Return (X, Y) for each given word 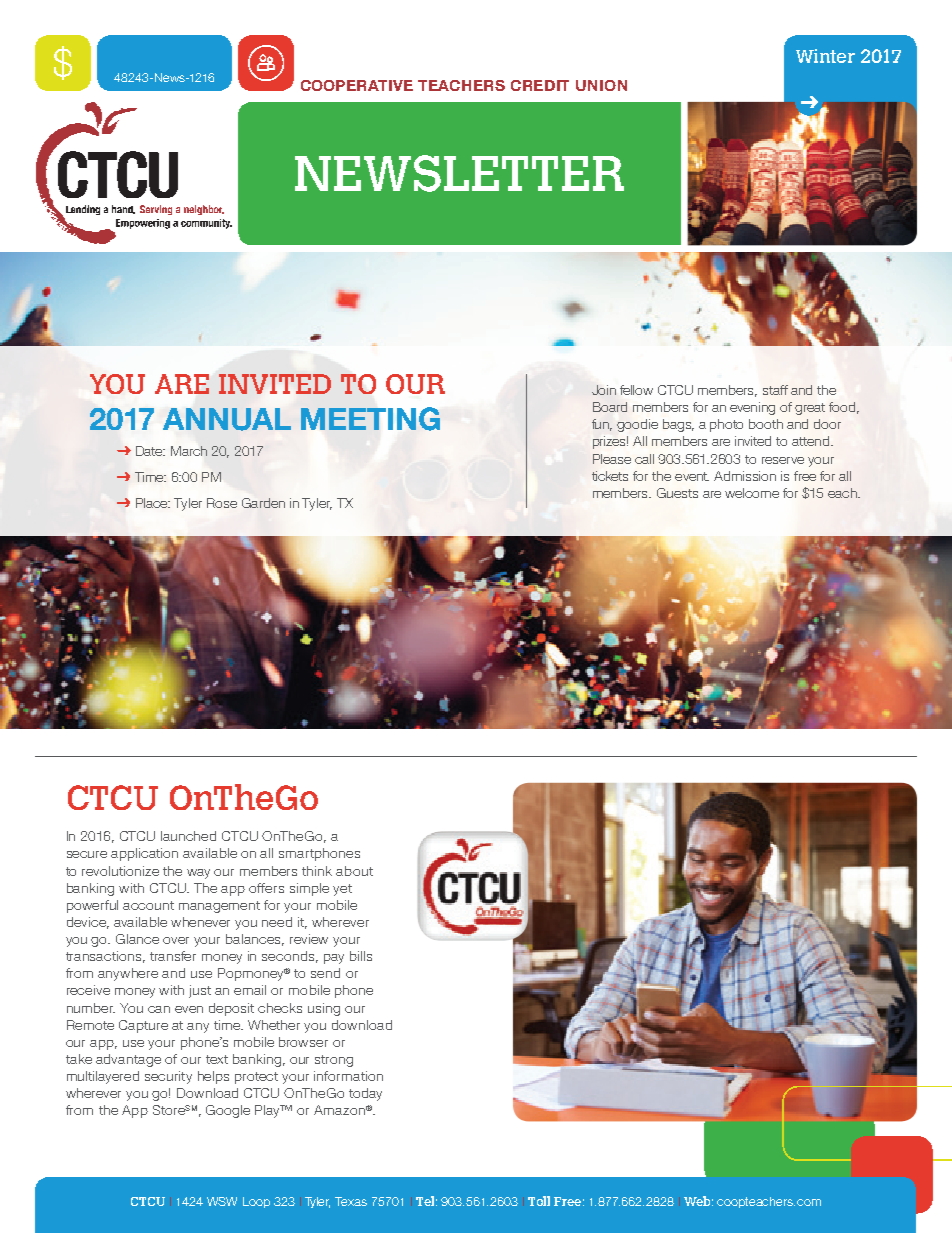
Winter (825, 56)
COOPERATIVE (357, 85)
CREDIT (540, 85)
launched (188, 836)
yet (342, 890)
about (354, 871)
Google (228, 1111)
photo (726, 425)
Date (150, 451)
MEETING (370, 419)
